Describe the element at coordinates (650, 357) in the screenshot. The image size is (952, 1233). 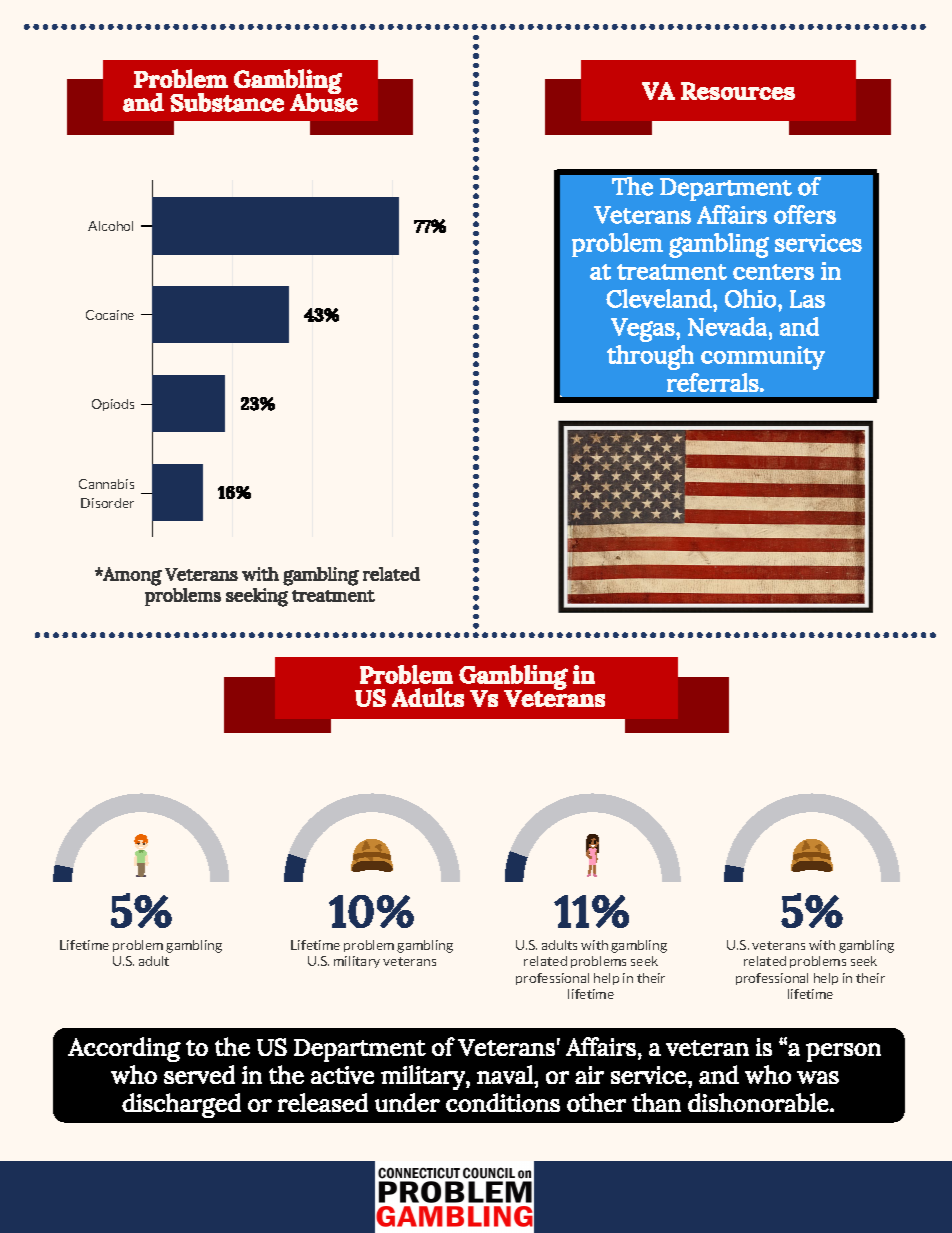
I see `through` at that location.
